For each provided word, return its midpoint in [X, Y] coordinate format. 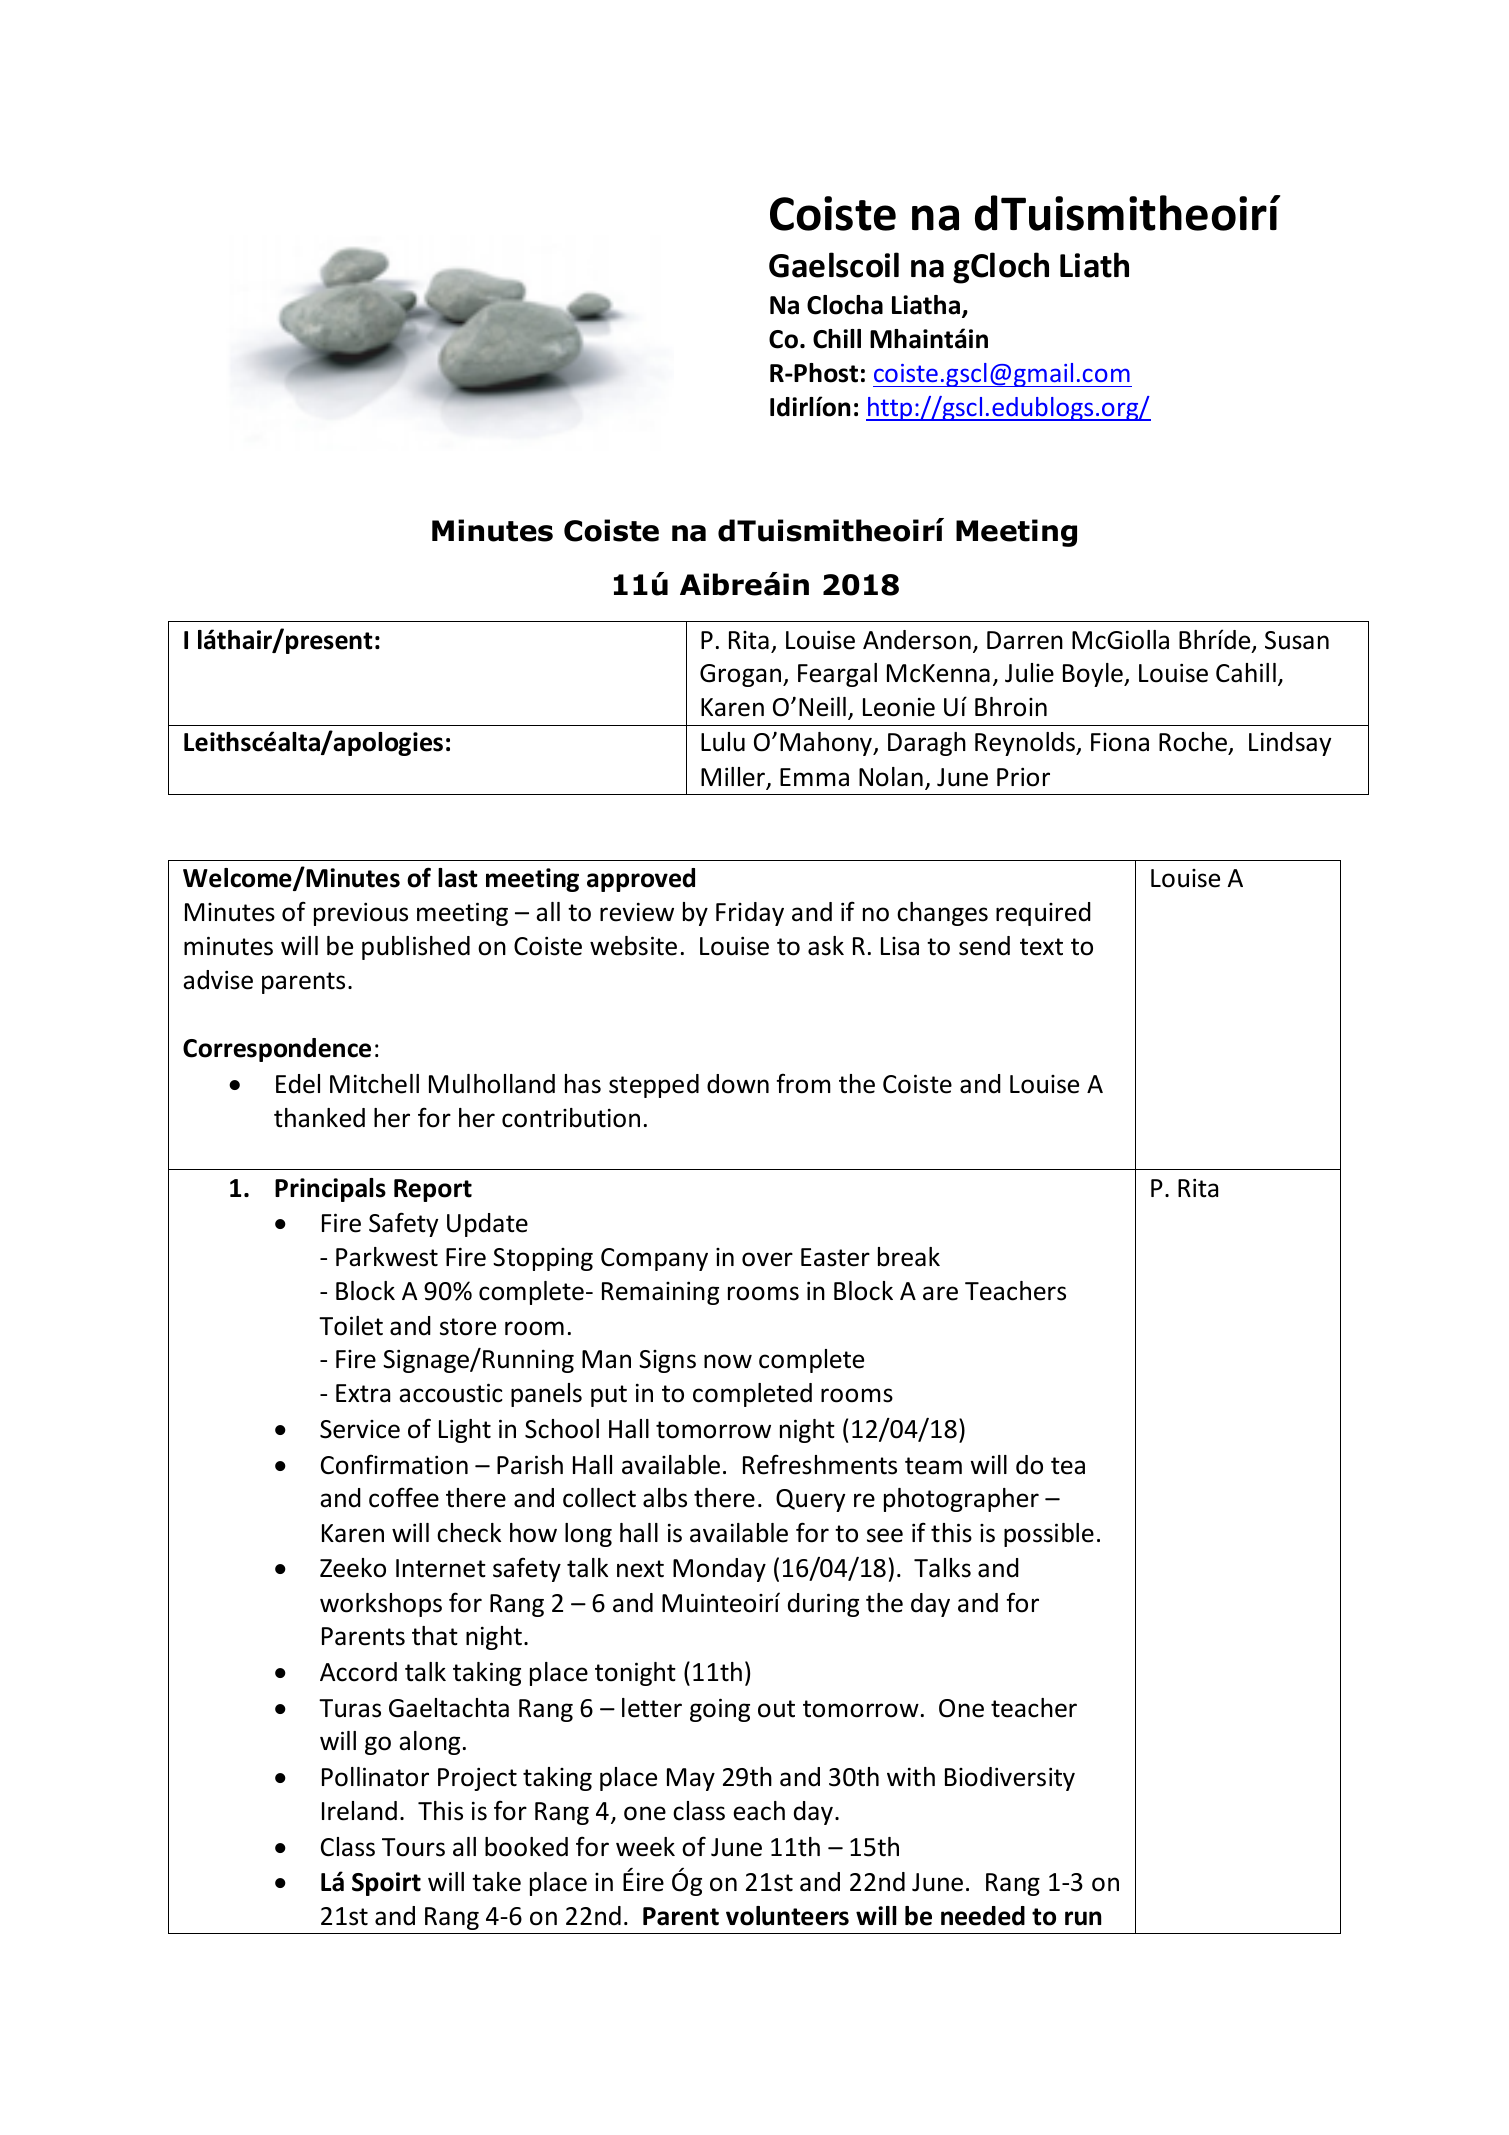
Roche [1194, 743]
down [738, 1084]
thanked [319, 1118]
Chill [837, 339]
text [1041, 947]
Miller [734, 778]
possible [1049, 1535]
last [458, 878]
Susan [1297, 640]
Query [810, 1500]
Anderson [917, 640]
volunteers [787, 1916]
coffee [404, 1497]
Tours [413, 1847]
